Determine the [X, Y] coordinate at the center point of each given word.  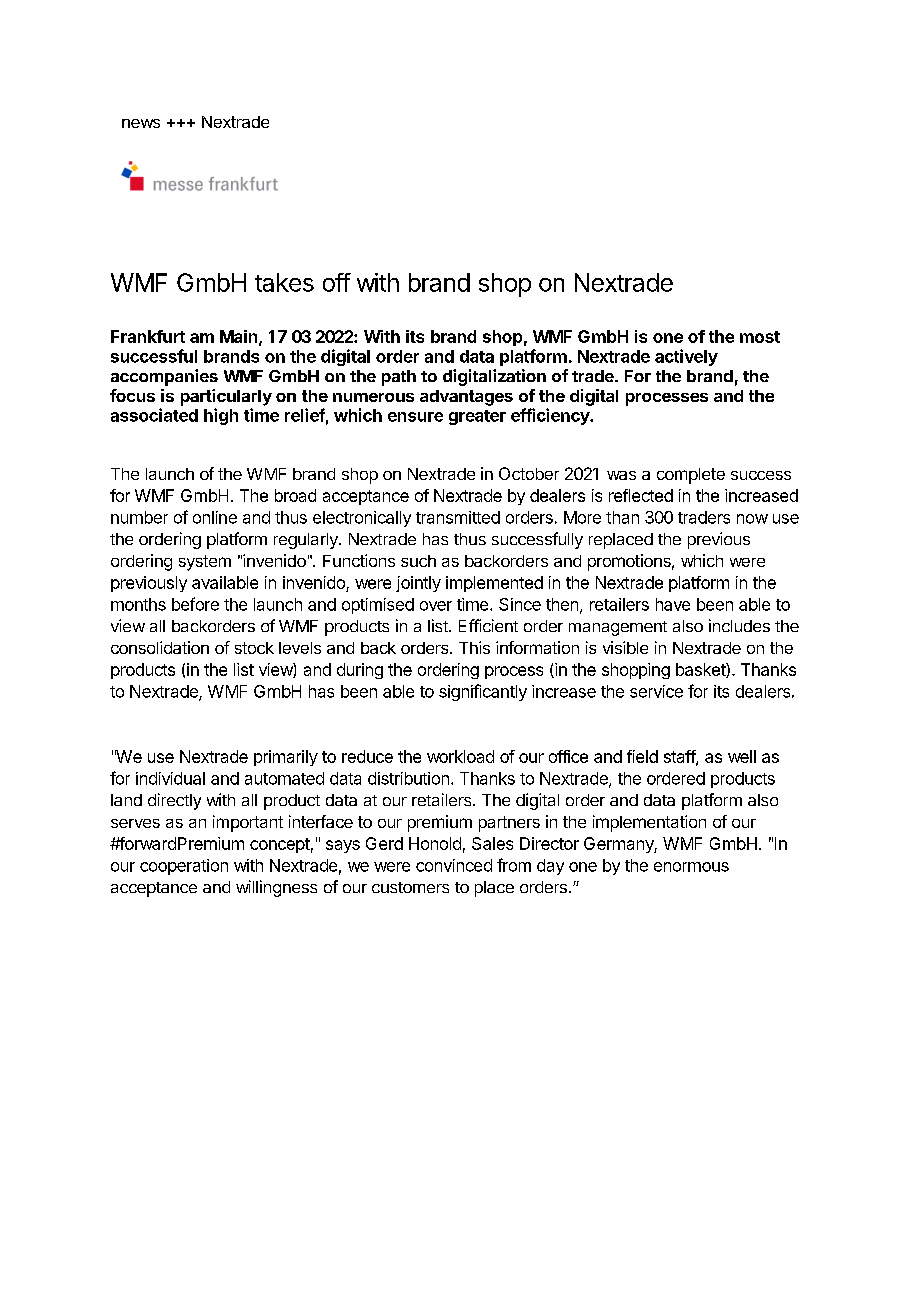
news [141, 123]
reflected [641, 495]
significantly [483, 692]
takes [284, 282]
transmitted [458, 517]
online [215, 517]
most [760, 337]
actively [686, 357]
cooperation [184, 867]
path [399, 378]
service [656, 691]
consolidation [160, 647]
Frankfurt [148, 336]
